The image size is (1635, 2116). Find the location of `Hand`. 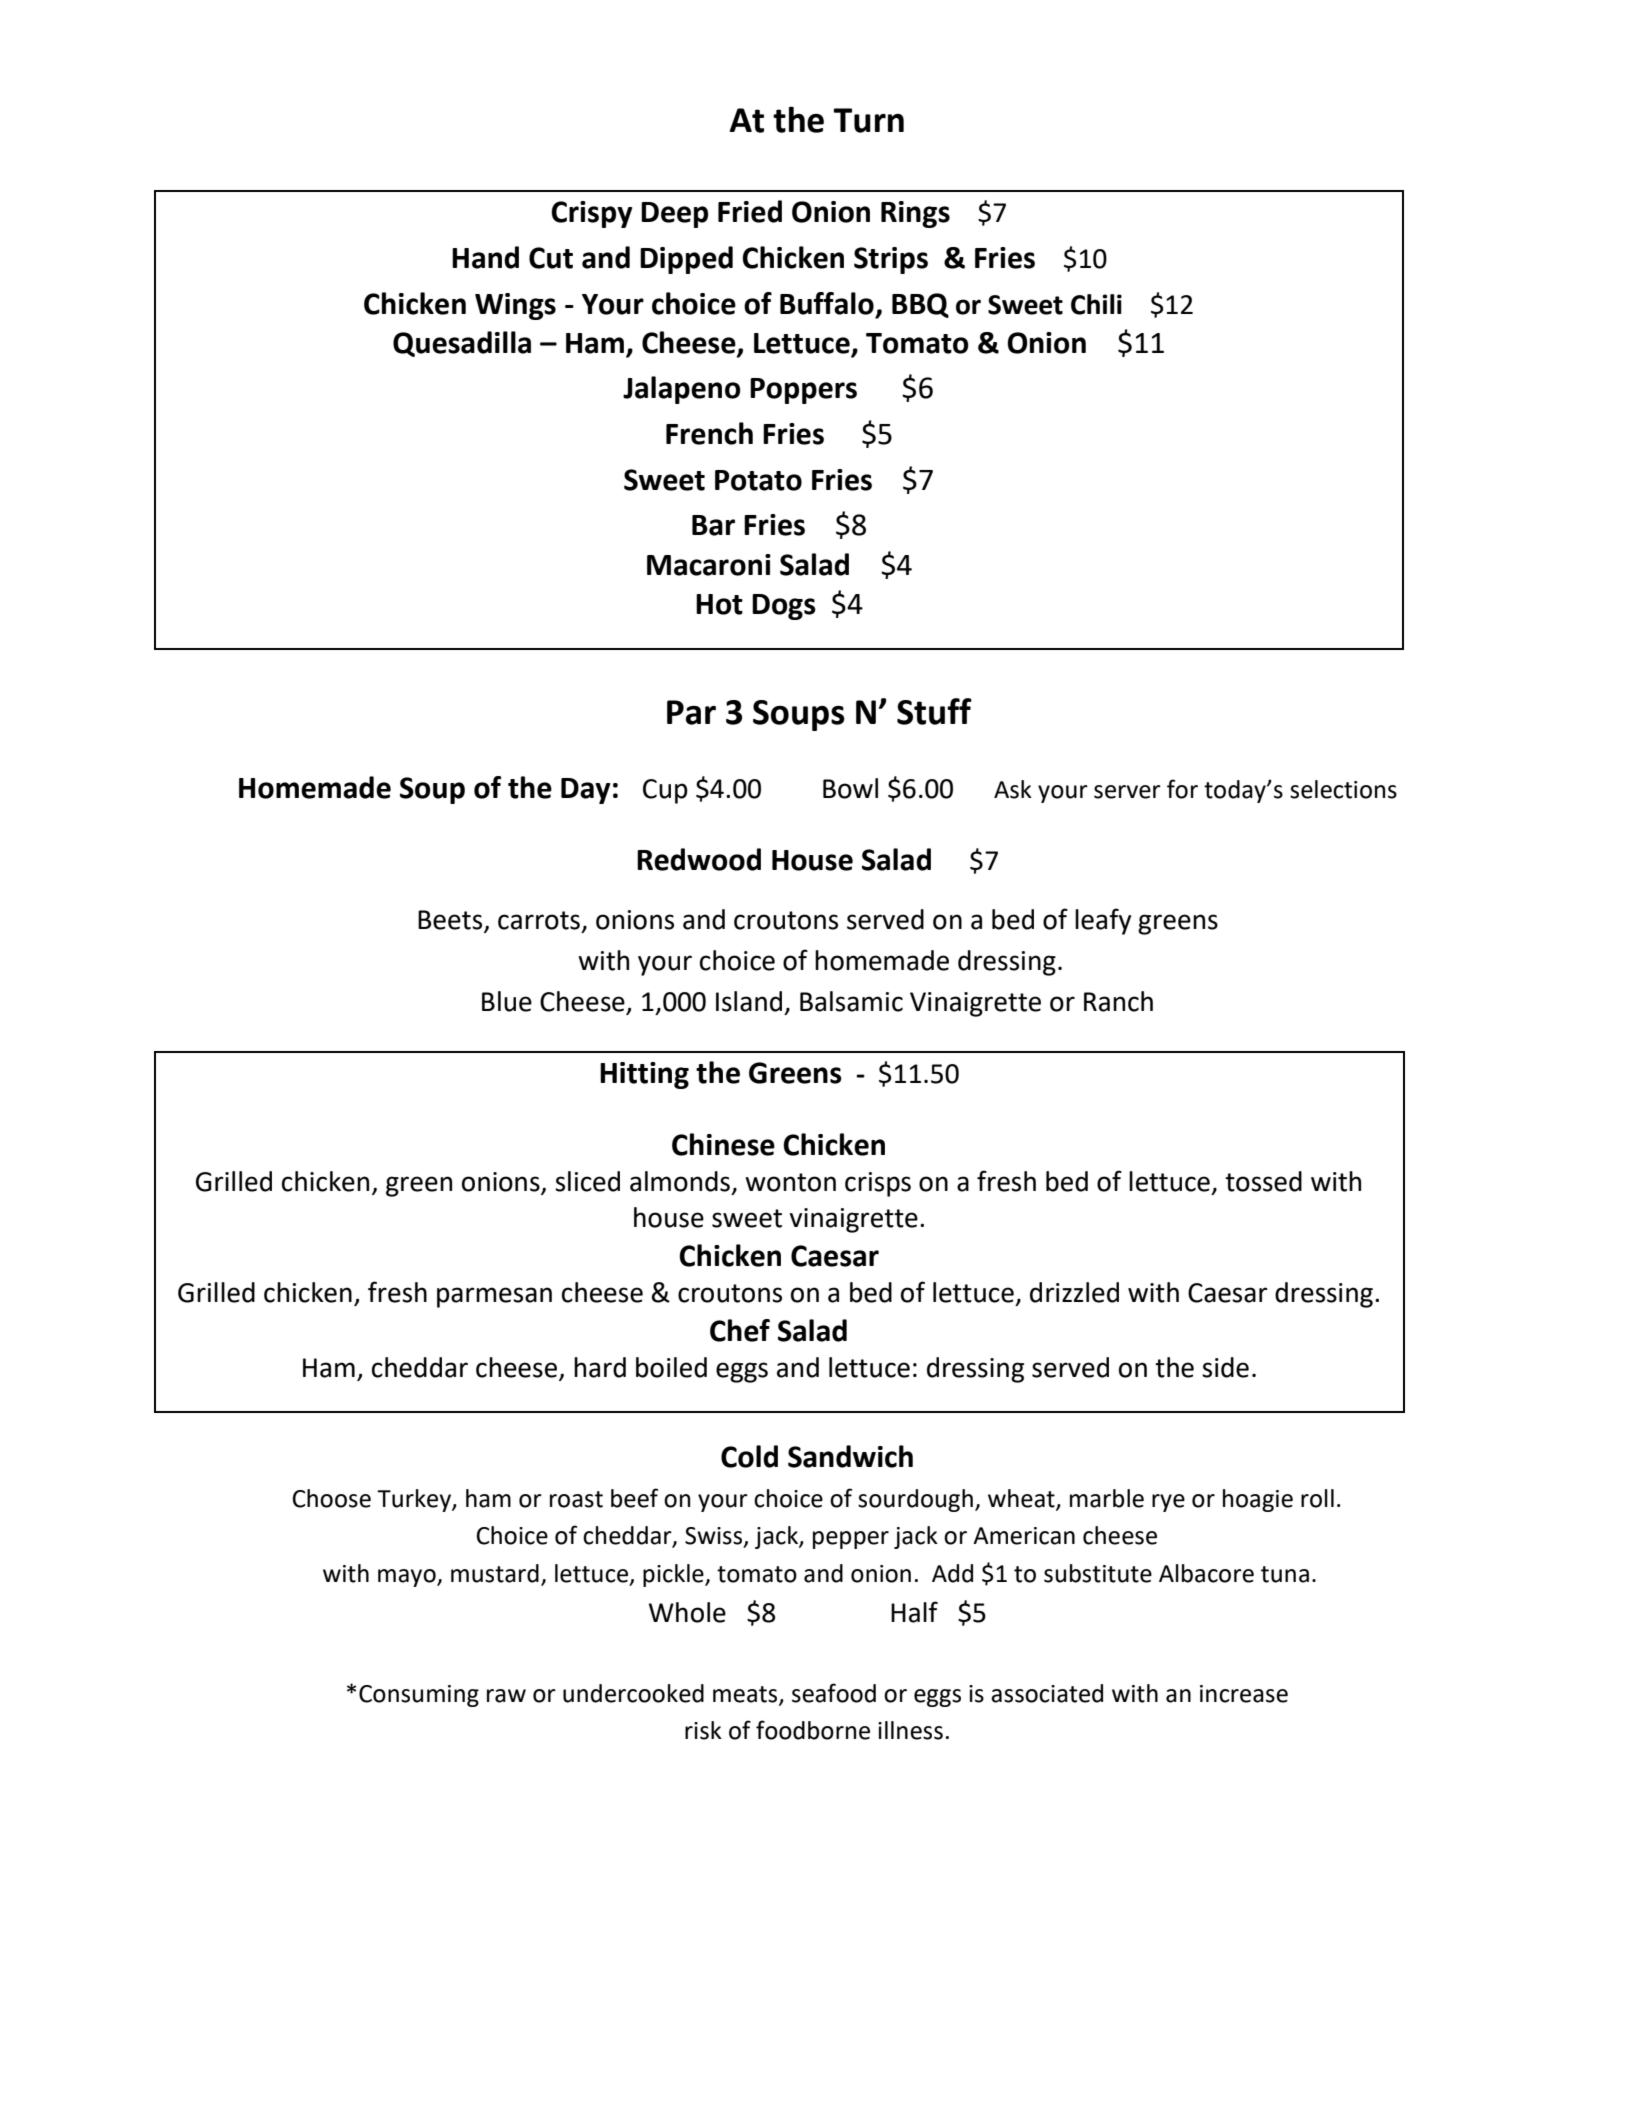

Hand is located at coordinates (485, 257).
